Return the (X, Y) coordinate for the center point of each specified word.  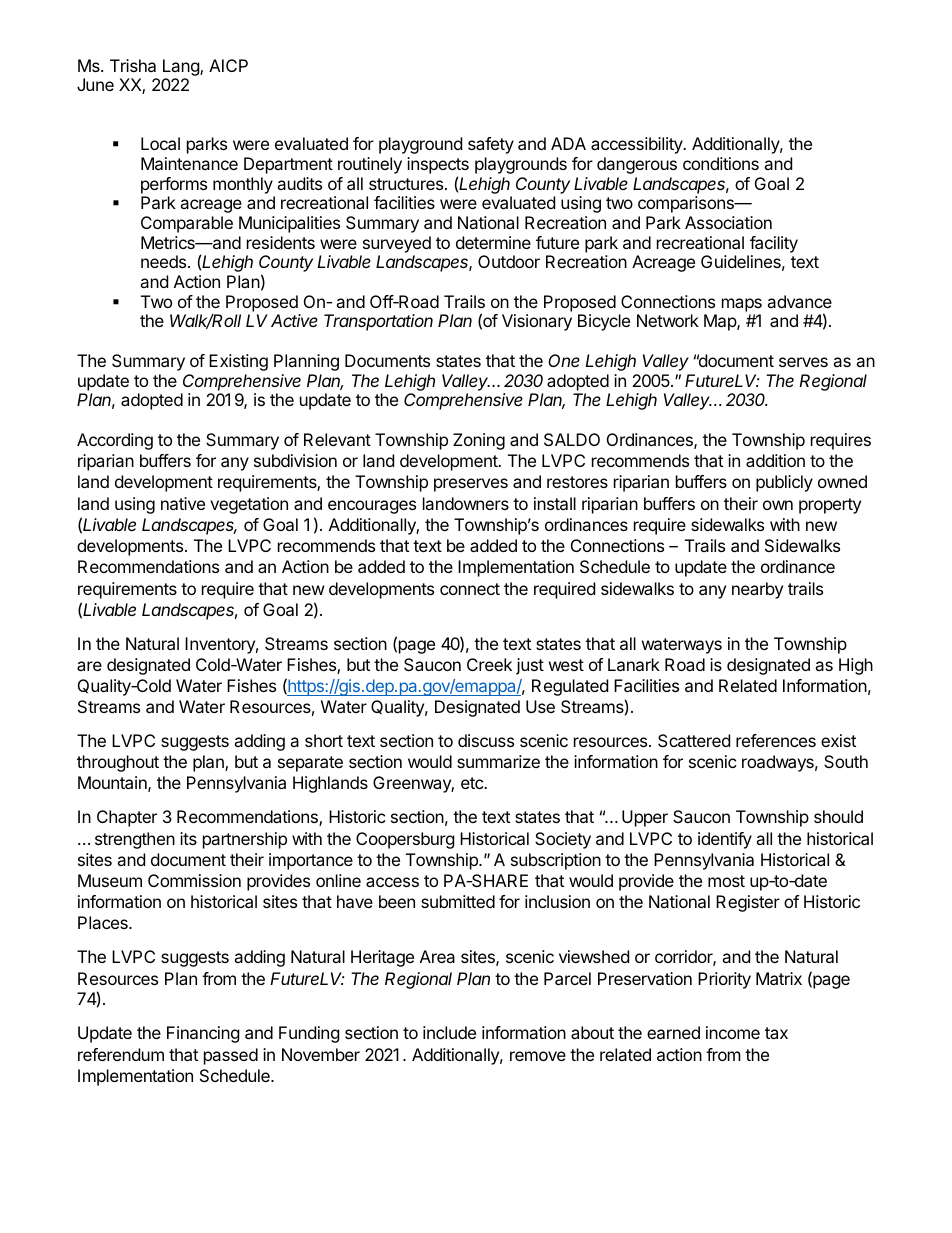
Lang (182, 67)
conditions (721, 163)
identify (725, 840)
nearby (757, 590)
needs (165, 261)
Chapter (127, 818)
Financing (203, 1034)
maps (742, 305)
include (449, 1032)
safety (491, 145)
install (555, 503)
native (183, 503)
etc (473, 783)
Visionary (537, 322)
